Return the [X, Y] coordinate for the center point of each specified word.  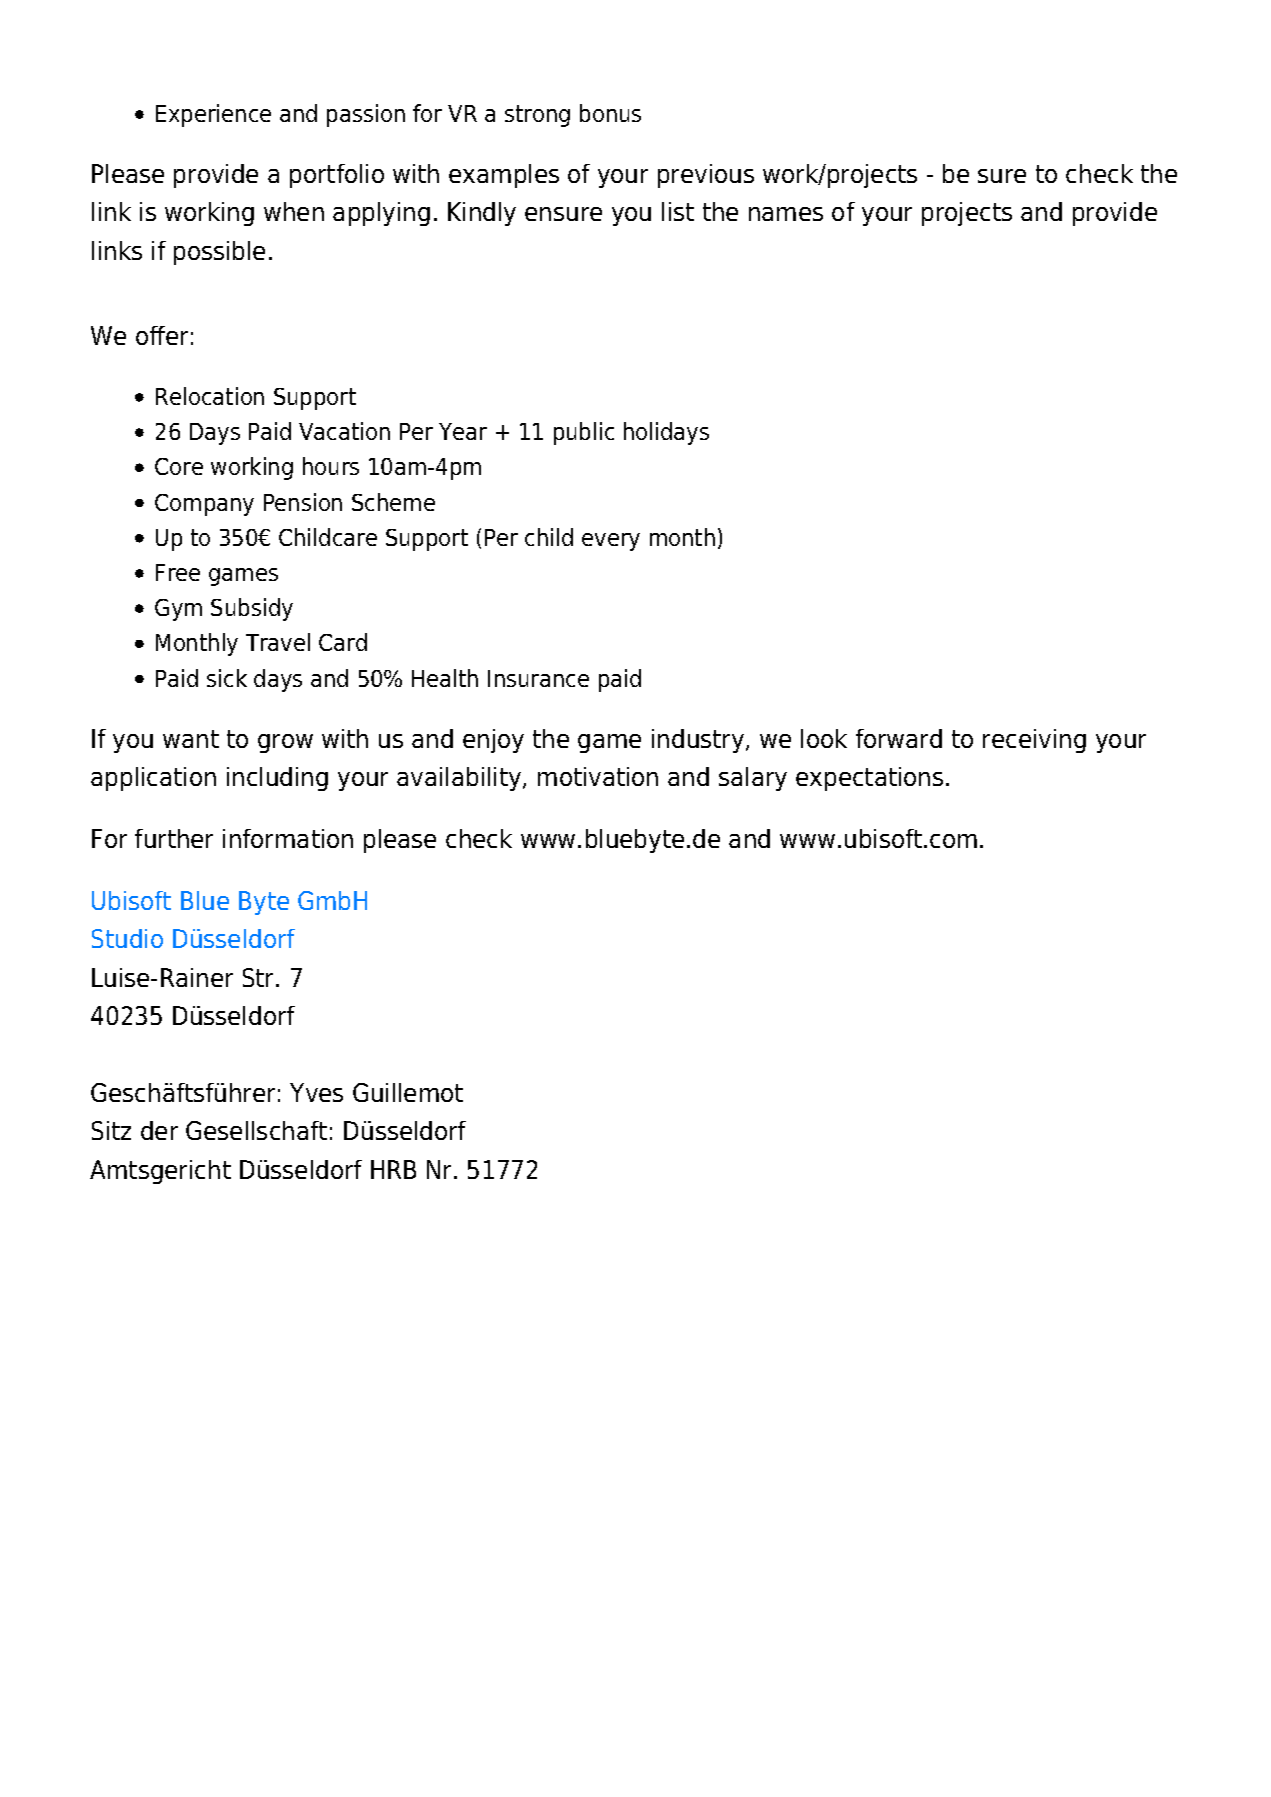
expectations [869, 779]
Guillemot [408, 1092]
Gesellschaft [256, 1130]
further [174, 838]
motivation [598, 776]
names [786, 214]
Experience [213, 115]
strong [537, 116]
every [611, 542]
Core [179, 466]
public [584, 433]
